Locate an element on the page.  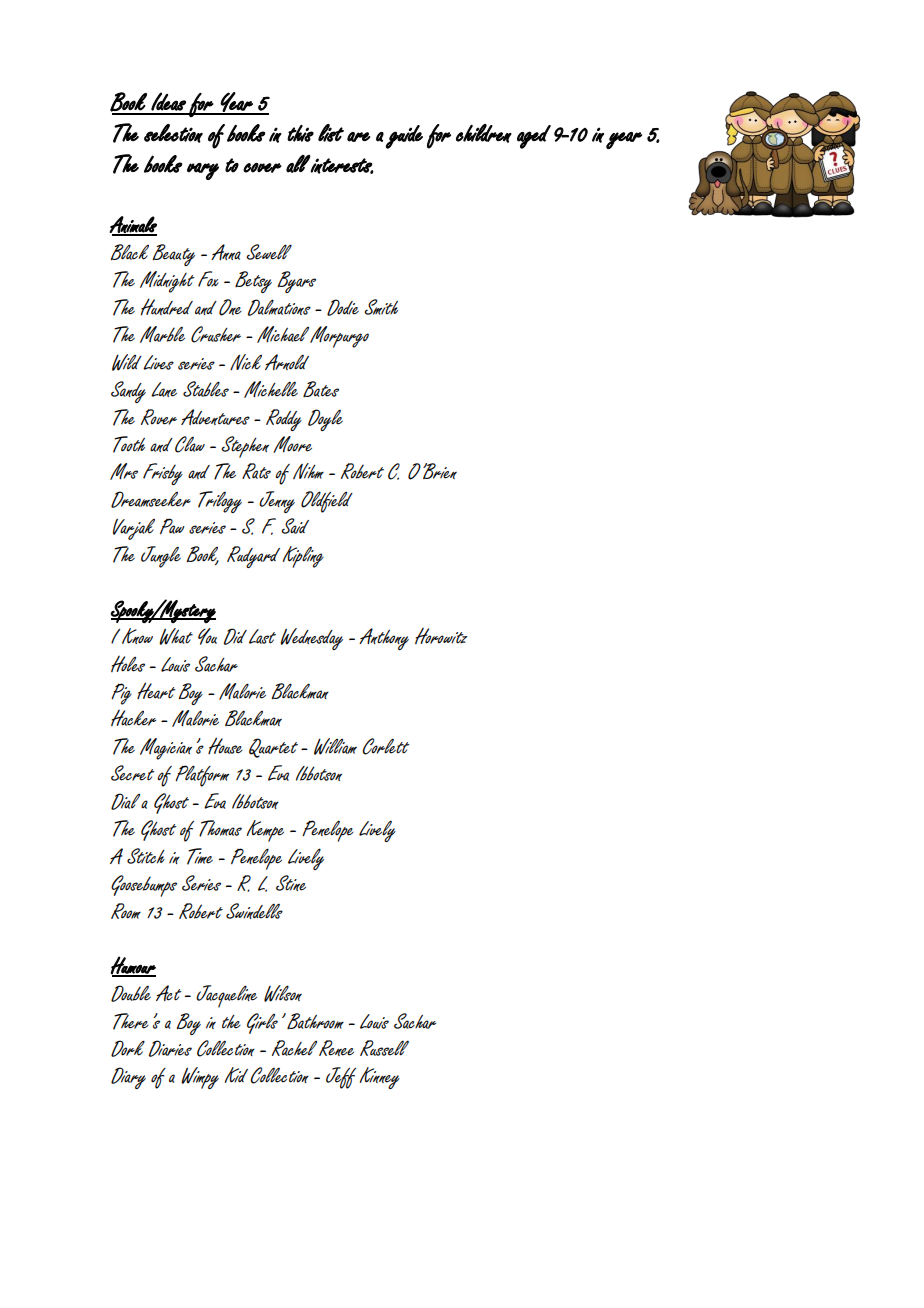
Smith is located at coordinates (381, 307).
